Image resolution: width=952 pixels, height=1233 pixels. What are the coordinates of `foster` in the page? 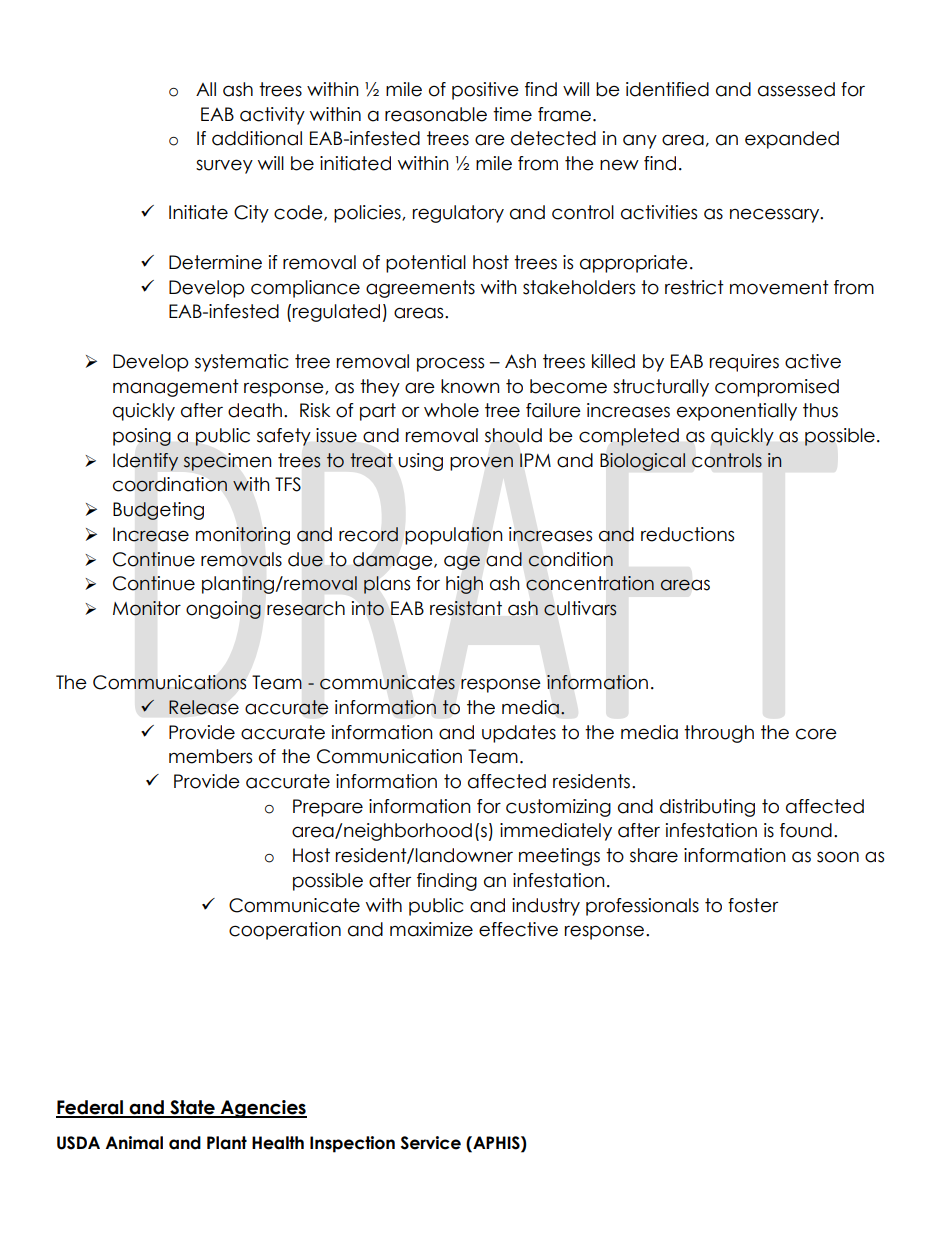 It's located at (753, 905).
